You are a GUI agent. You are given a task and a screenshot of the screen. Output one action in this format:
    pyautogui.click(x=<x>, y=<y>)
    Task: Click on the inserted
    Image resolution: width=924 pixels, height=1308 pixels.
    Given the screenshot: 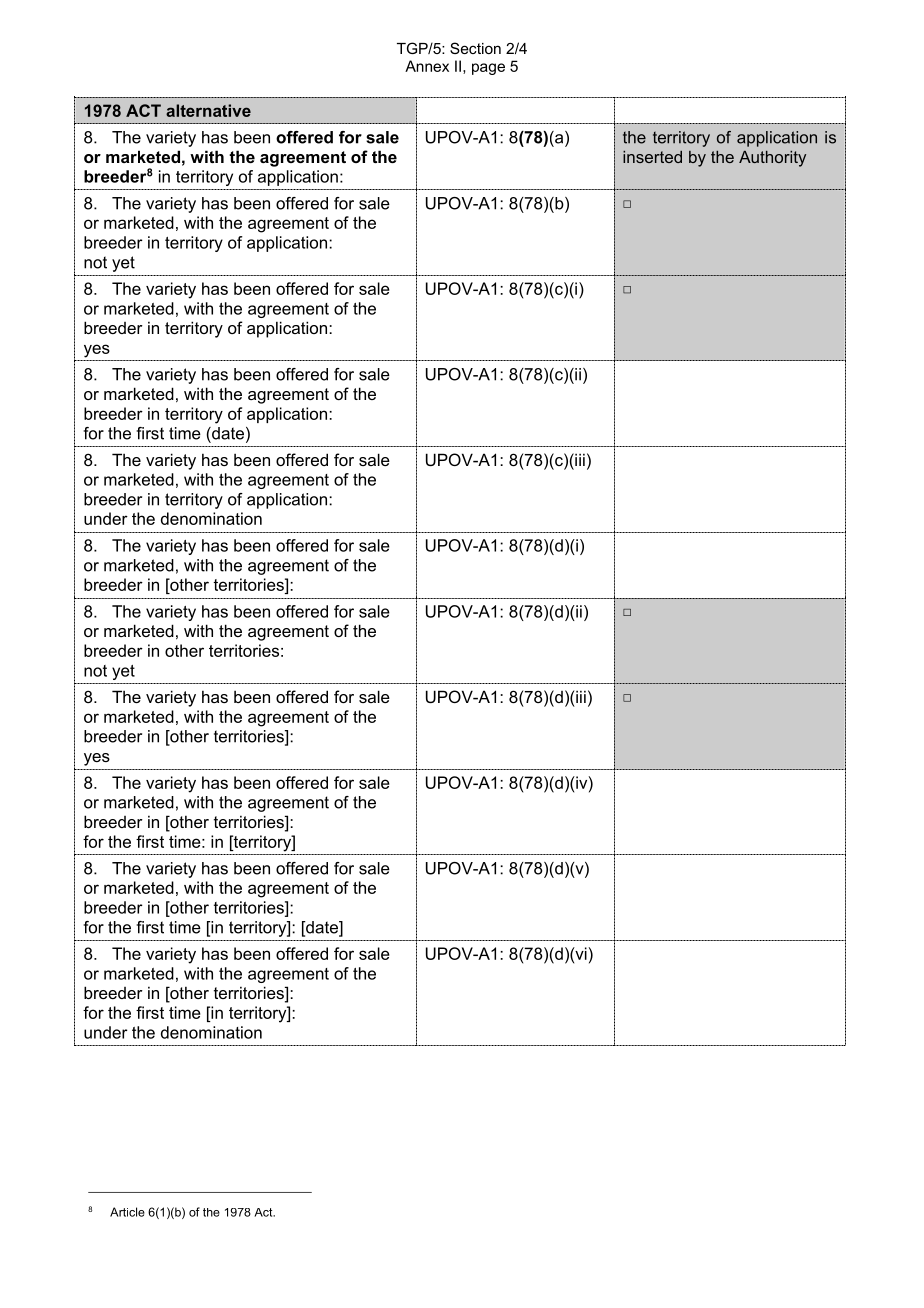 What is the action you would take?
    pyautogui.click(x=652, y=157)
